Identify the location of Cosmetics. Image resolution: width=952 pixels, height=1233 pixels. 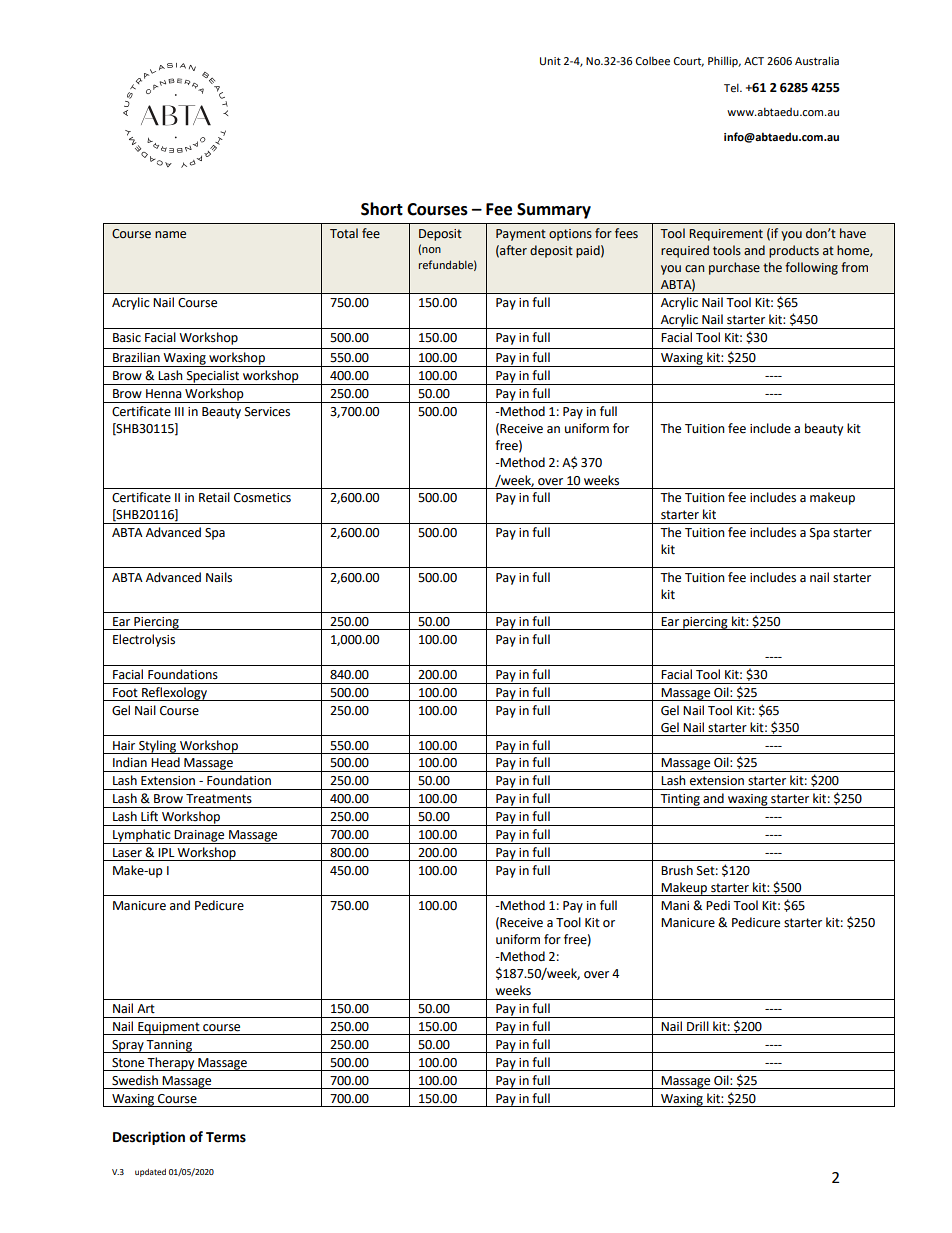
(262, 498).
